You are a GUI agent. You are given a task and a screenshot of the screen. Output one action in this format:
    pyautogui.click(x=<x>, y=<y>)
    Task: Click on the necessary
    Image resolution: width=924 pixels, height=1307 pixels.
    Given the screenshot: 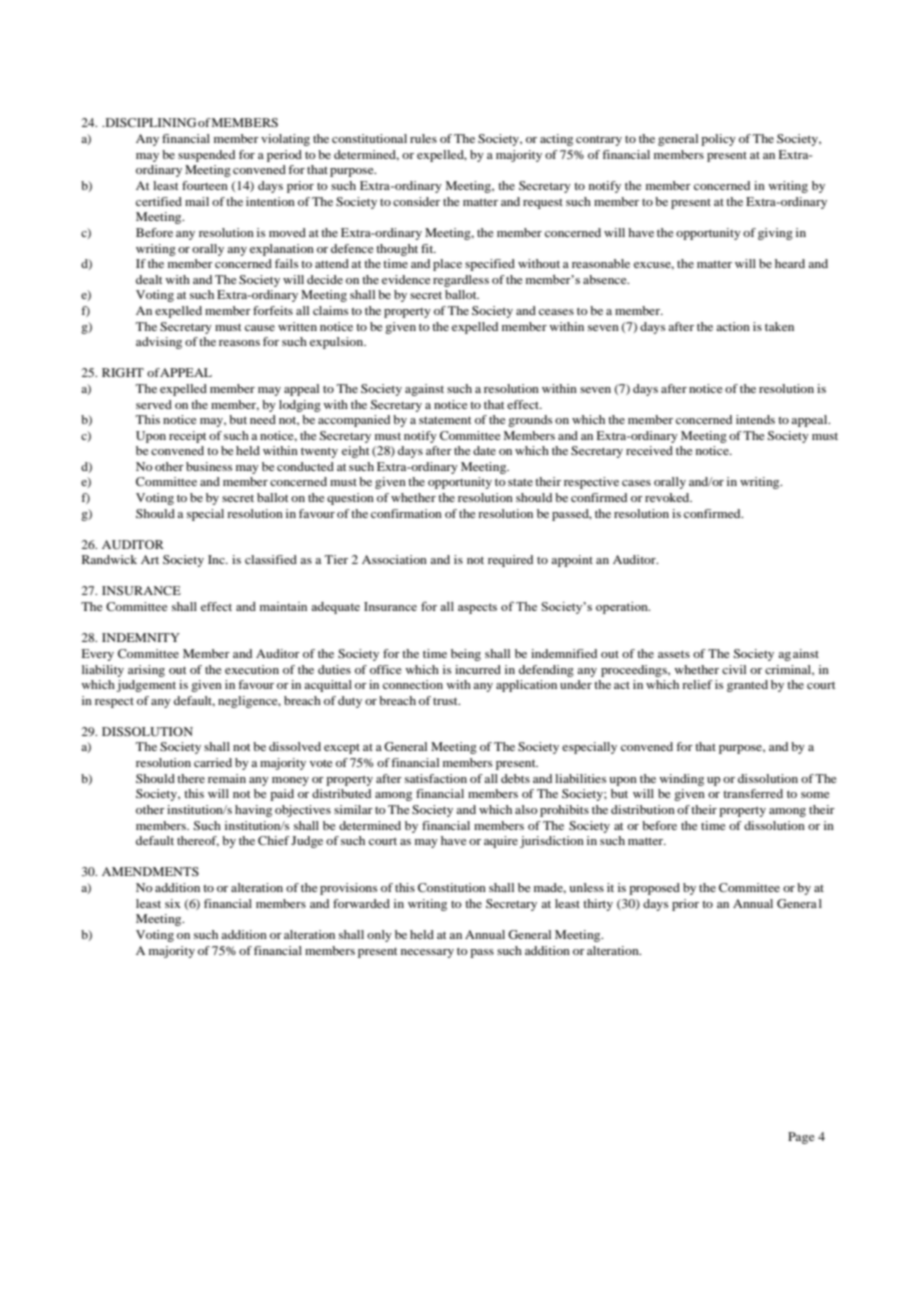 What is the action you would take?
    pyautogui.click(x=427, y=953)
